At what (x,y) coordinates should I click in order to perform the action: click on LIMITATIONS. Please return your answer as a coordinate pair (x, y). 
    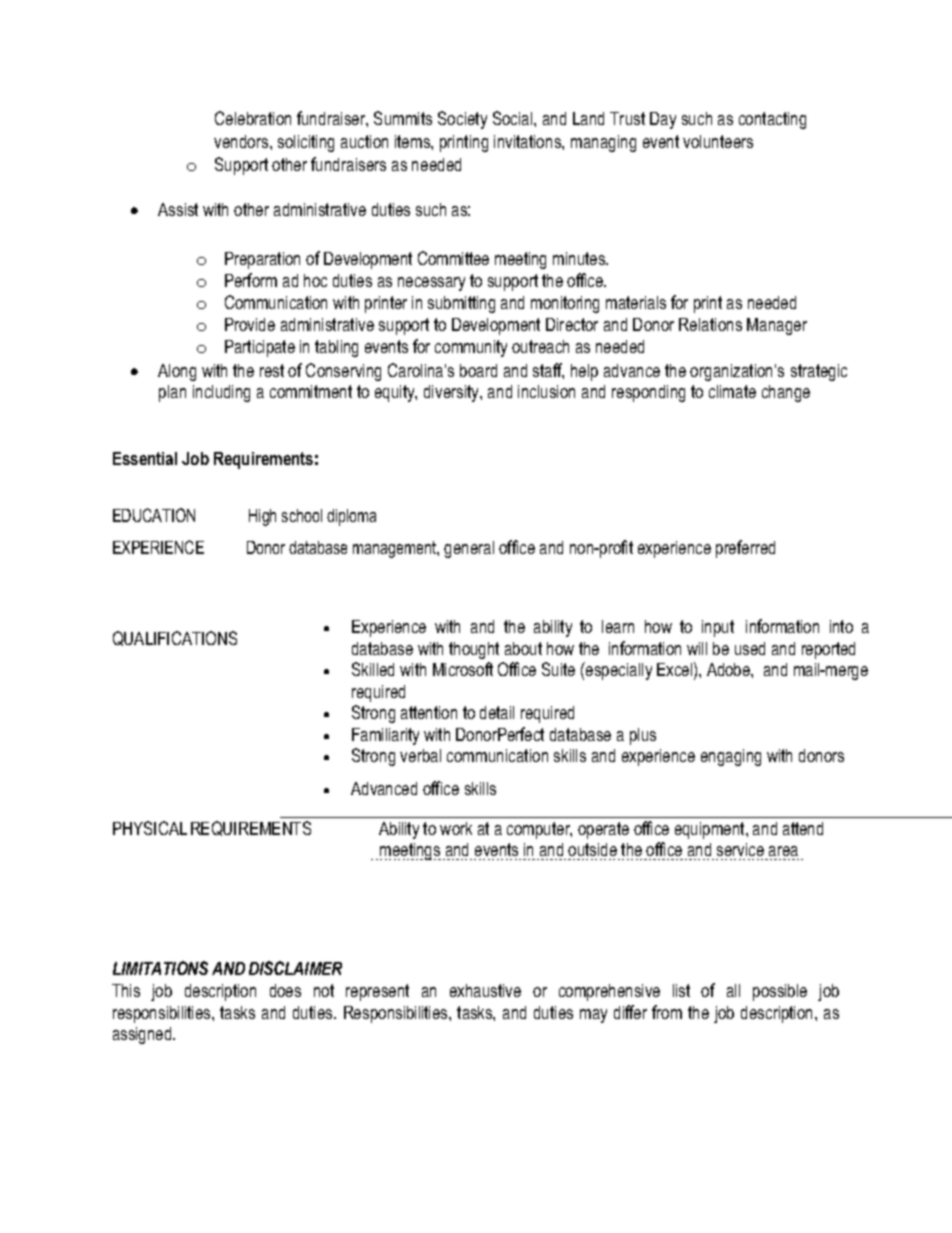
    Looking at the image, I should click on (160, 968).
